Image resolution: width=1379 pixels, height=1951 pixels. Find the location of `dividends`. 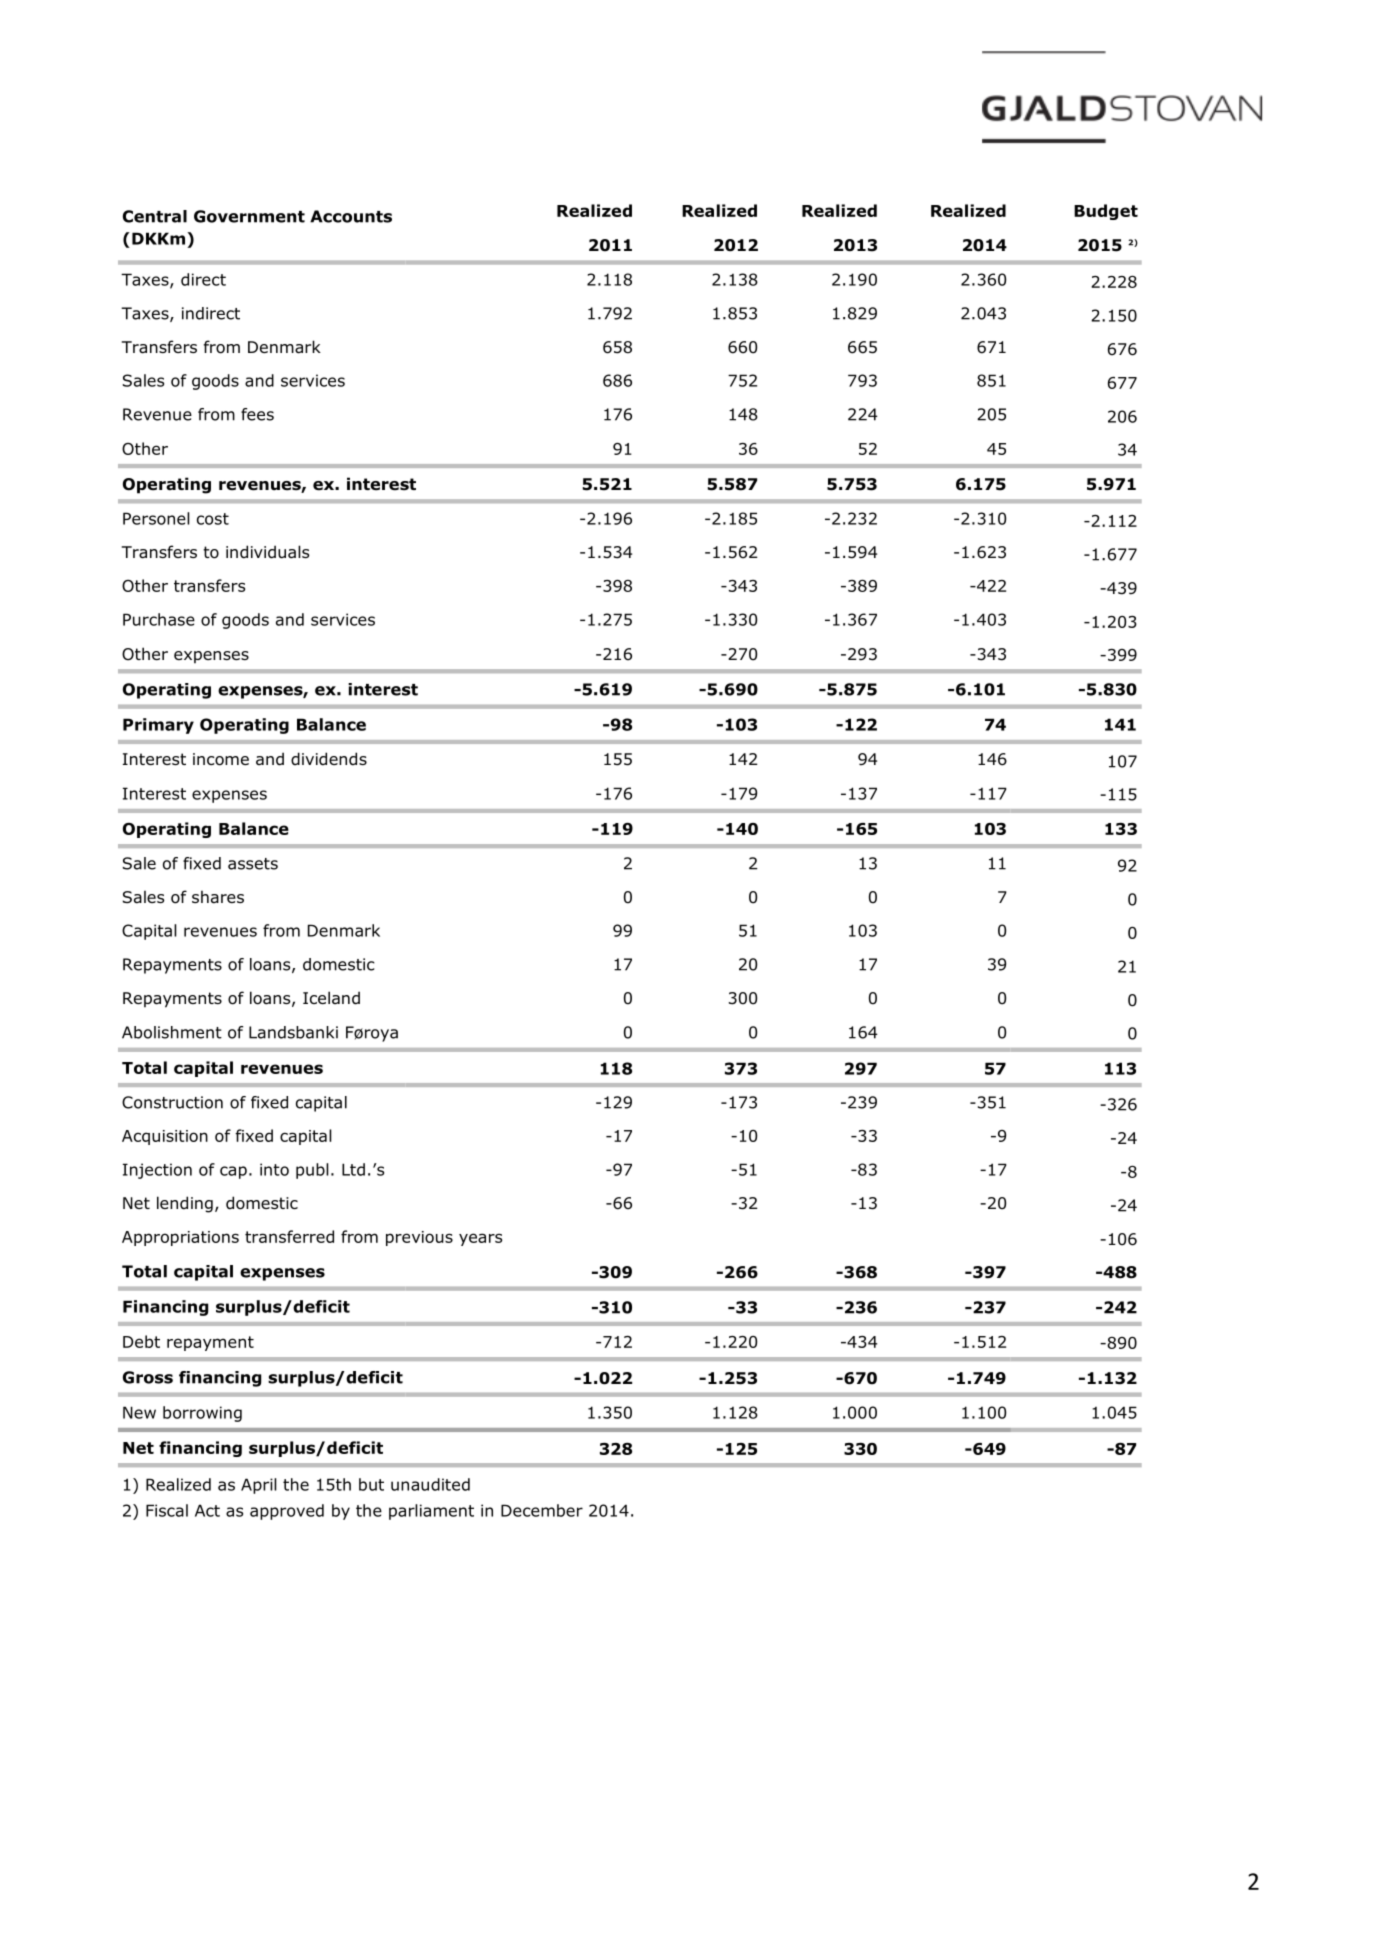

dividends is located at coordinates (329, 759).
